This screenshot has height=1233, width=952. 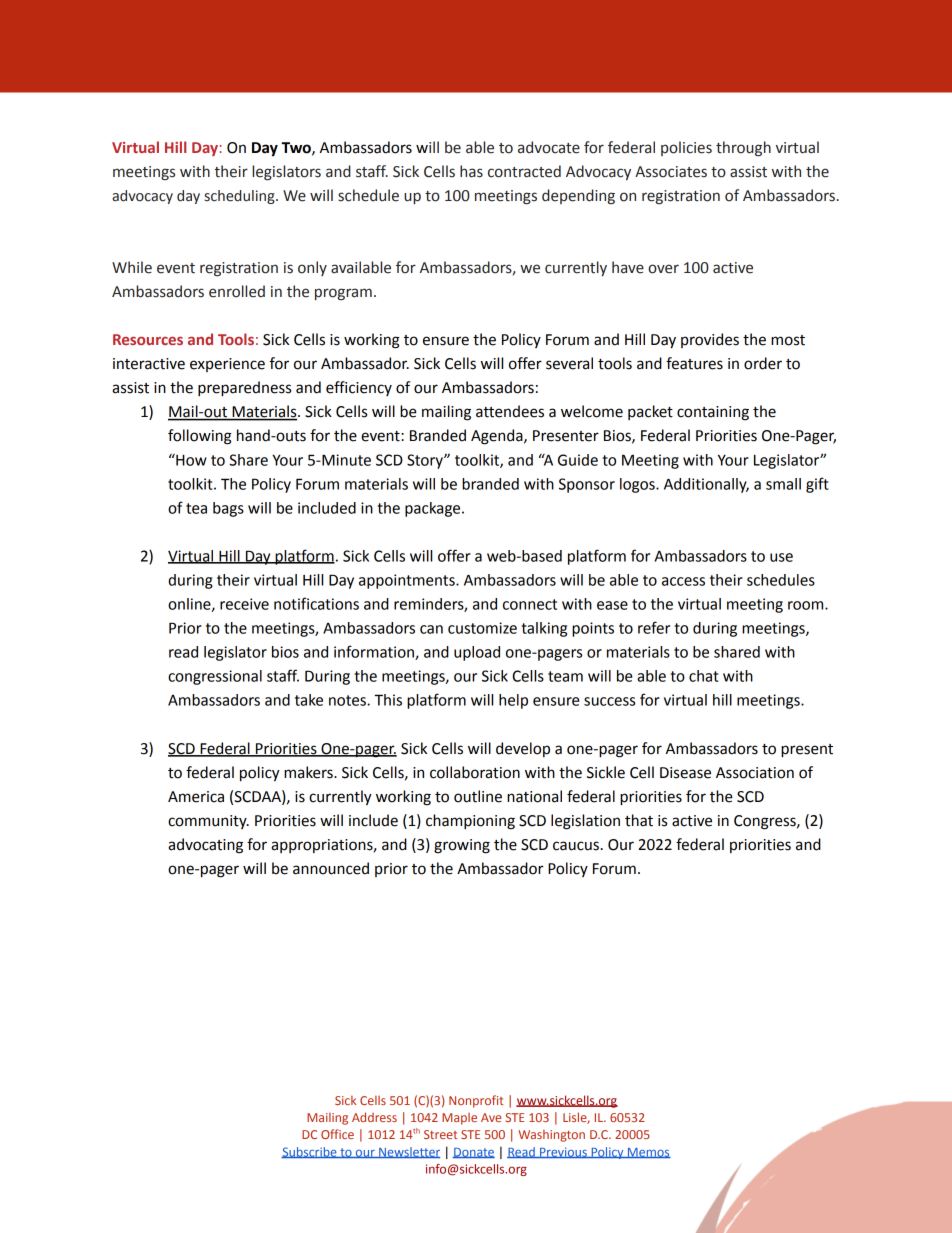 What do you see at coordinates (471, 171) in the screenshot?
I see `has` at bounding box center [471, 171].
